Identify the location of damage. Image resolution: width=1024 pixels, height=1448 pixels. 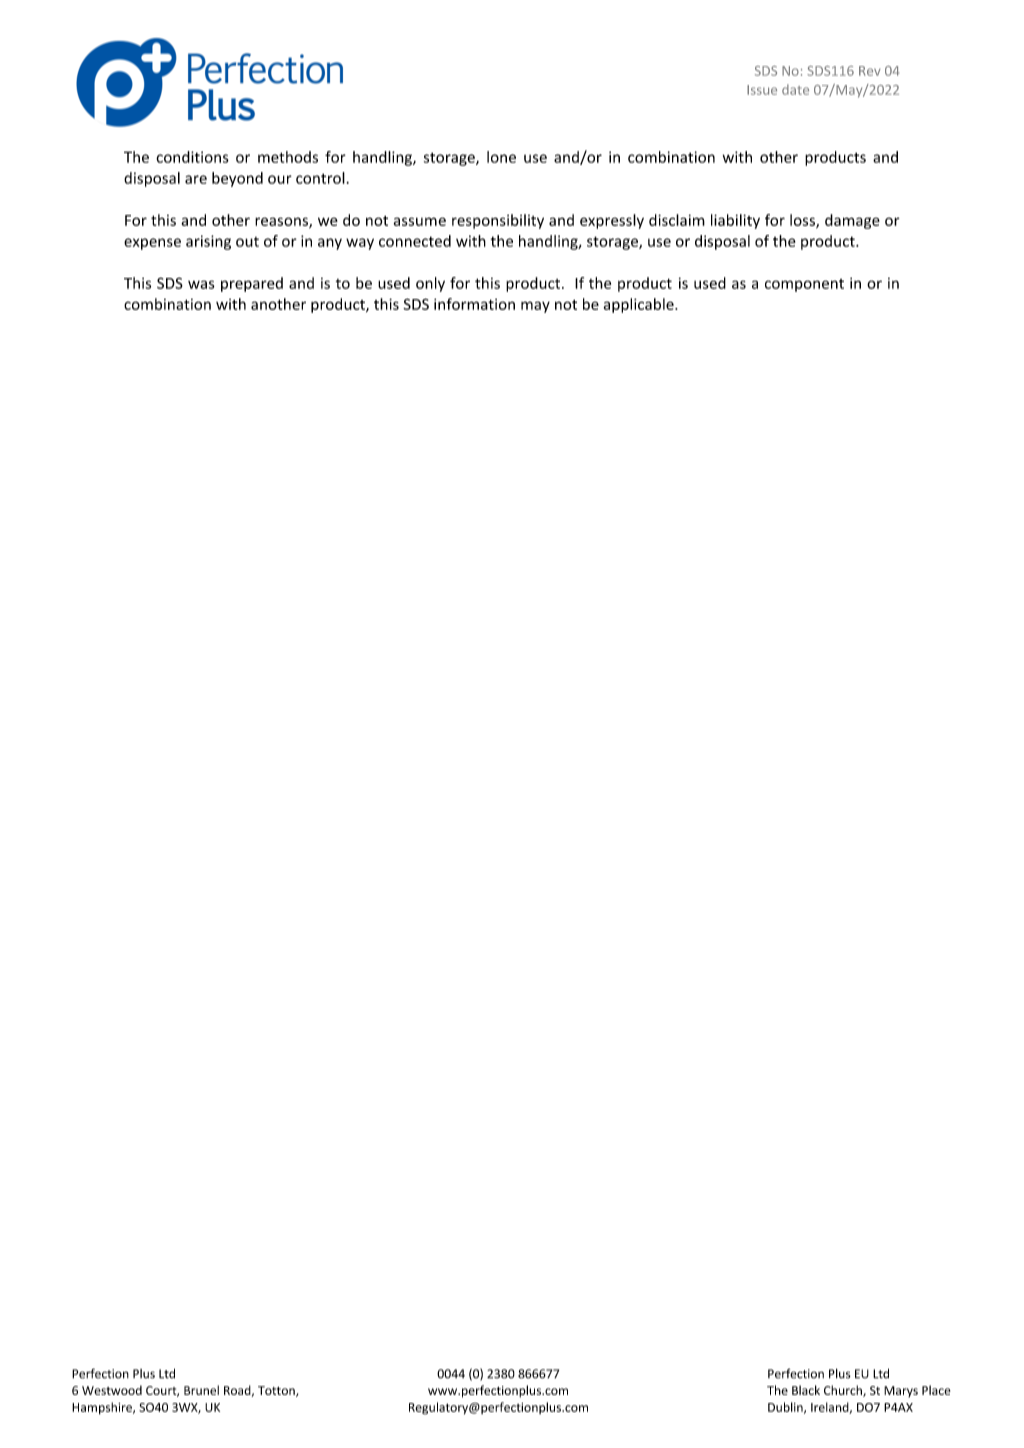
(852, 221).
